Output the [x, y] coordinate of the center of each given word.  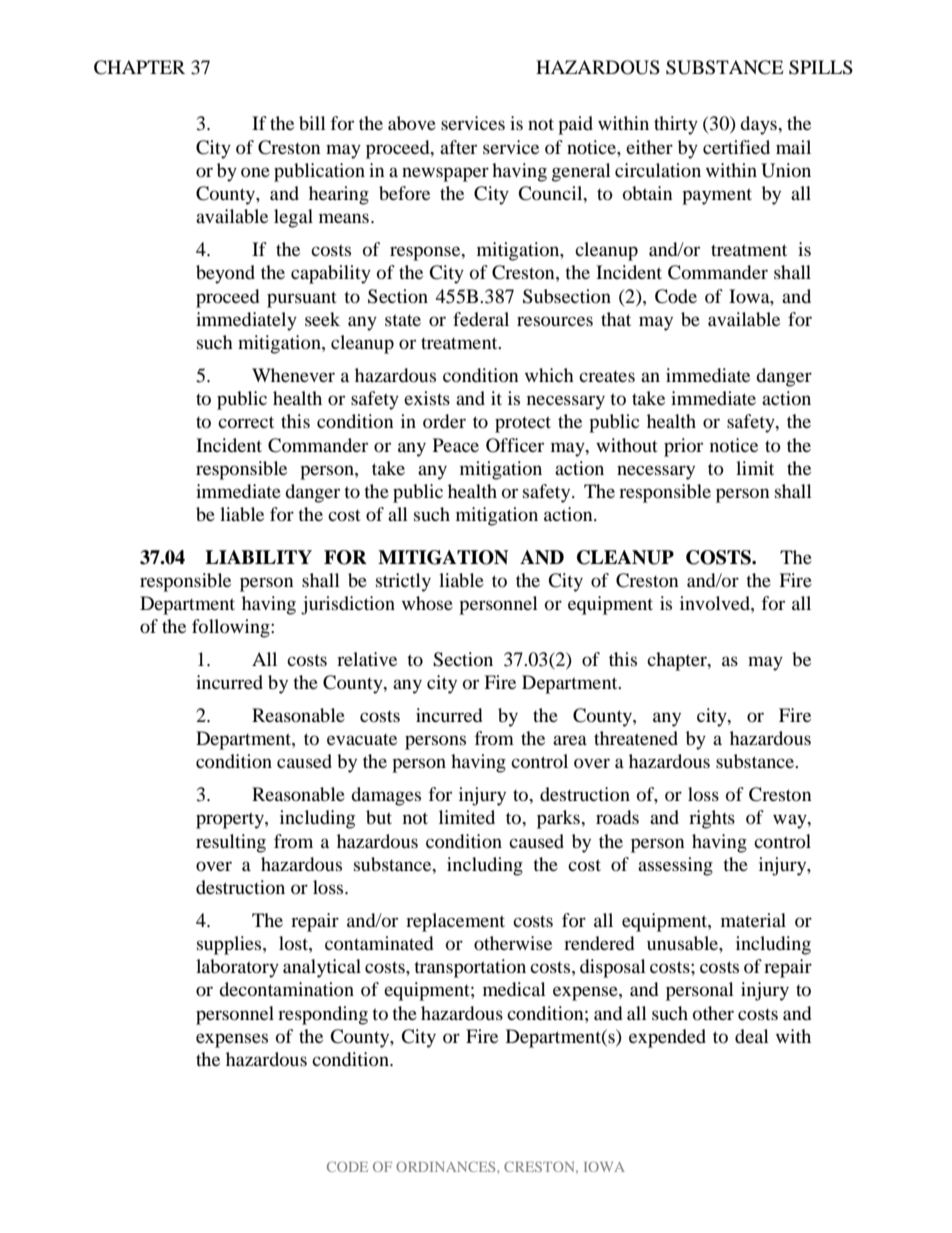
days [759, 125]
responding [323, 1015]
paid [575, 125]
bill [312, 123]
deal [752, 1036]
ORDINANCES [447, 1166]
